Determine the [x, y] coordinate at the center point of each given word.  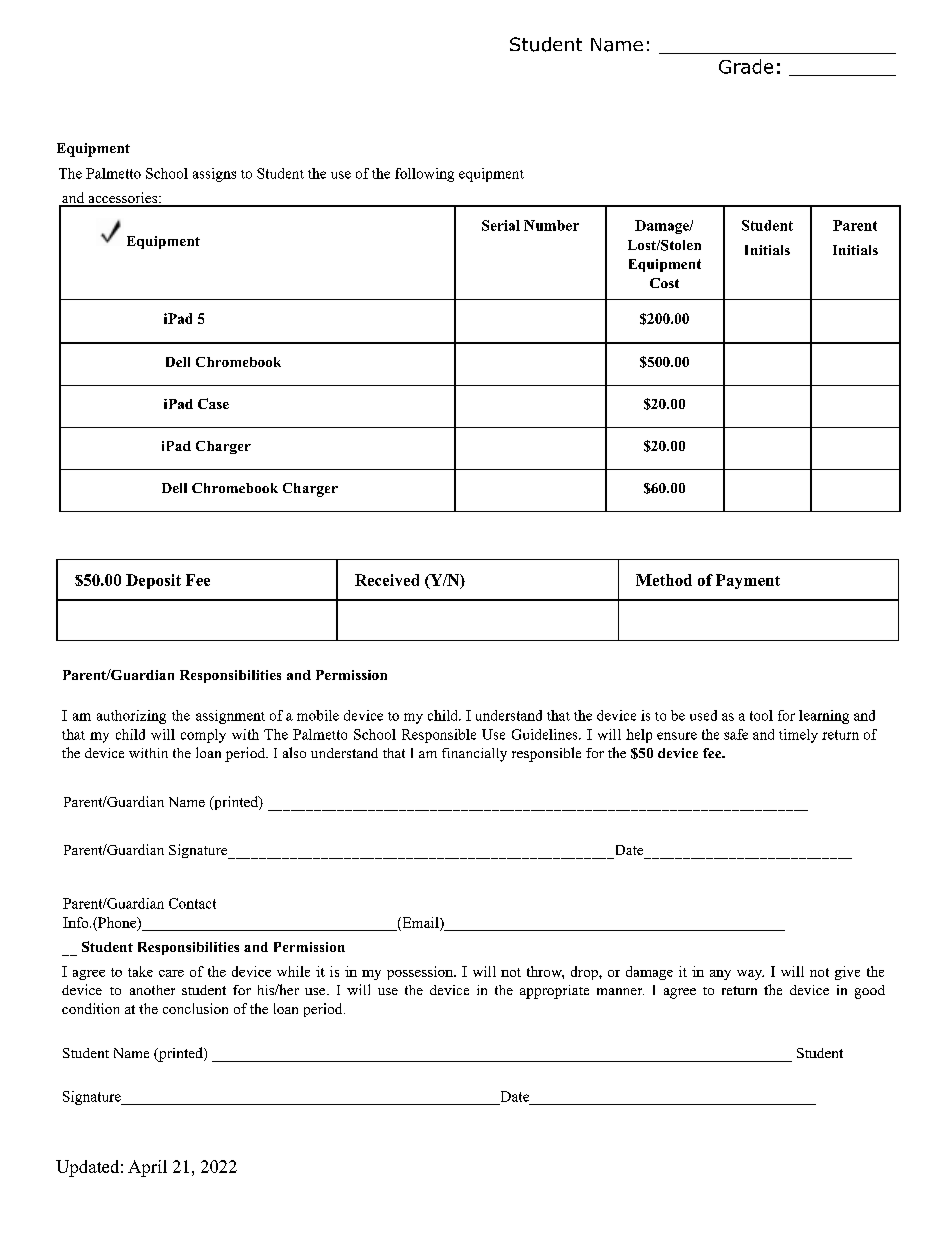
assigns [214, 175]
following [424, 175]
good [870, 992]
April [147, 1168]
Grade [746, 66]
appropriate [554, 992]
